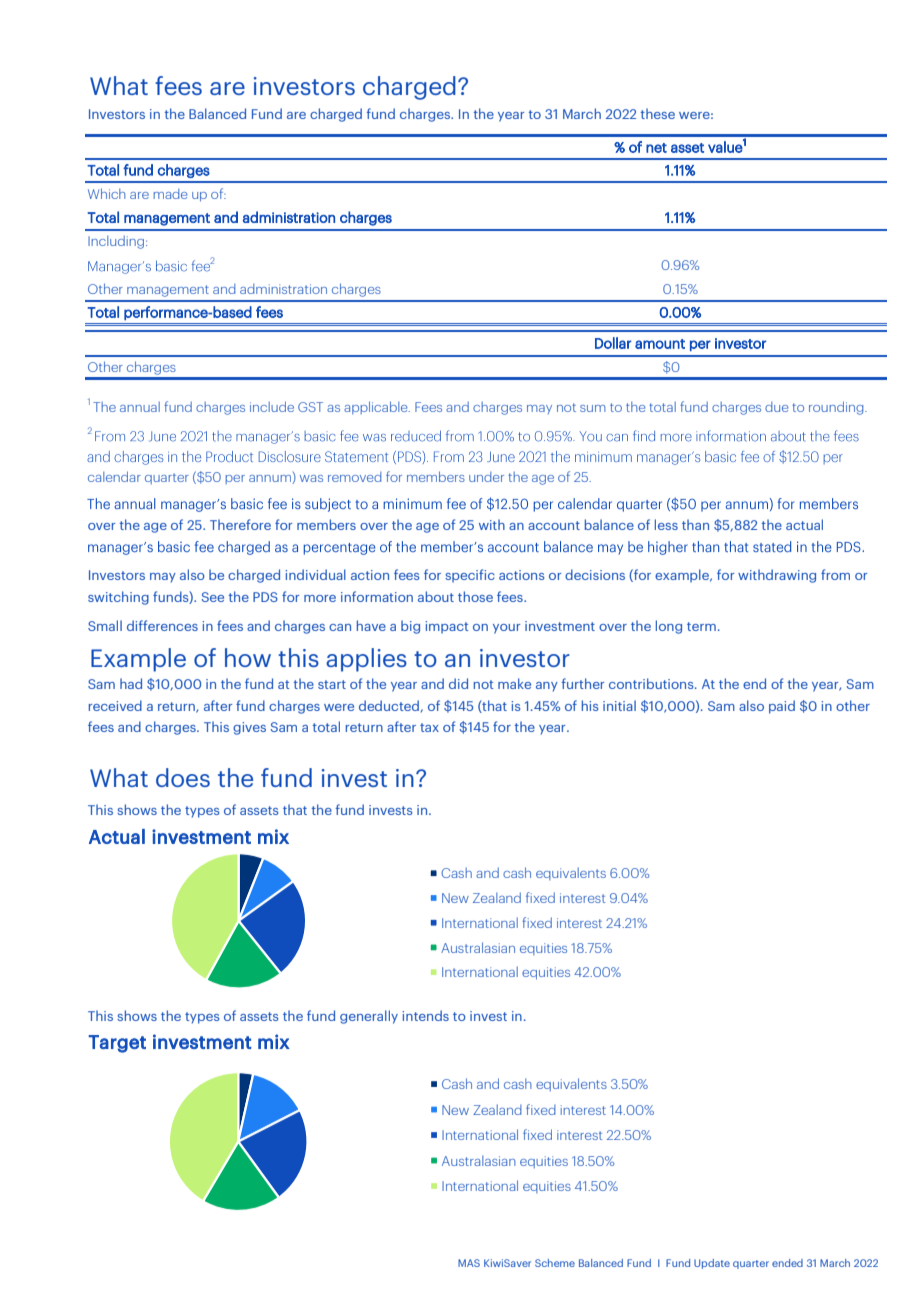 The image size is (924, 1308). Describe the element at coordinates (782, 707) in the document. I see `paid` at that location.
